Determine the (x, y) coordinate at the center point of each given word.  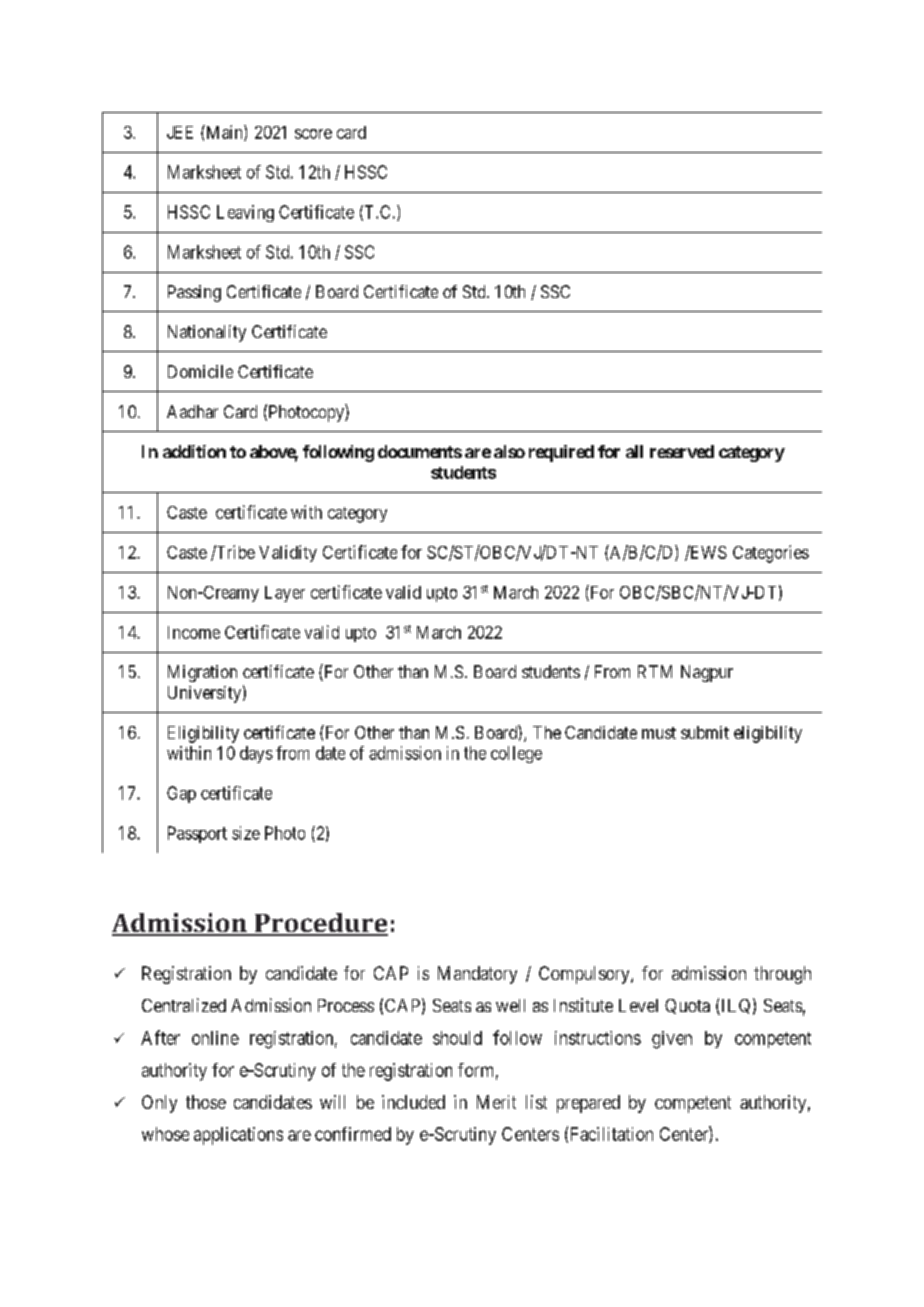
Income (194, 632)
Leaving (245, 213)
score (313, 134)
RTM (655, 671)
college (516, 754)
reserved (682, 451)
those (206, 1102)
